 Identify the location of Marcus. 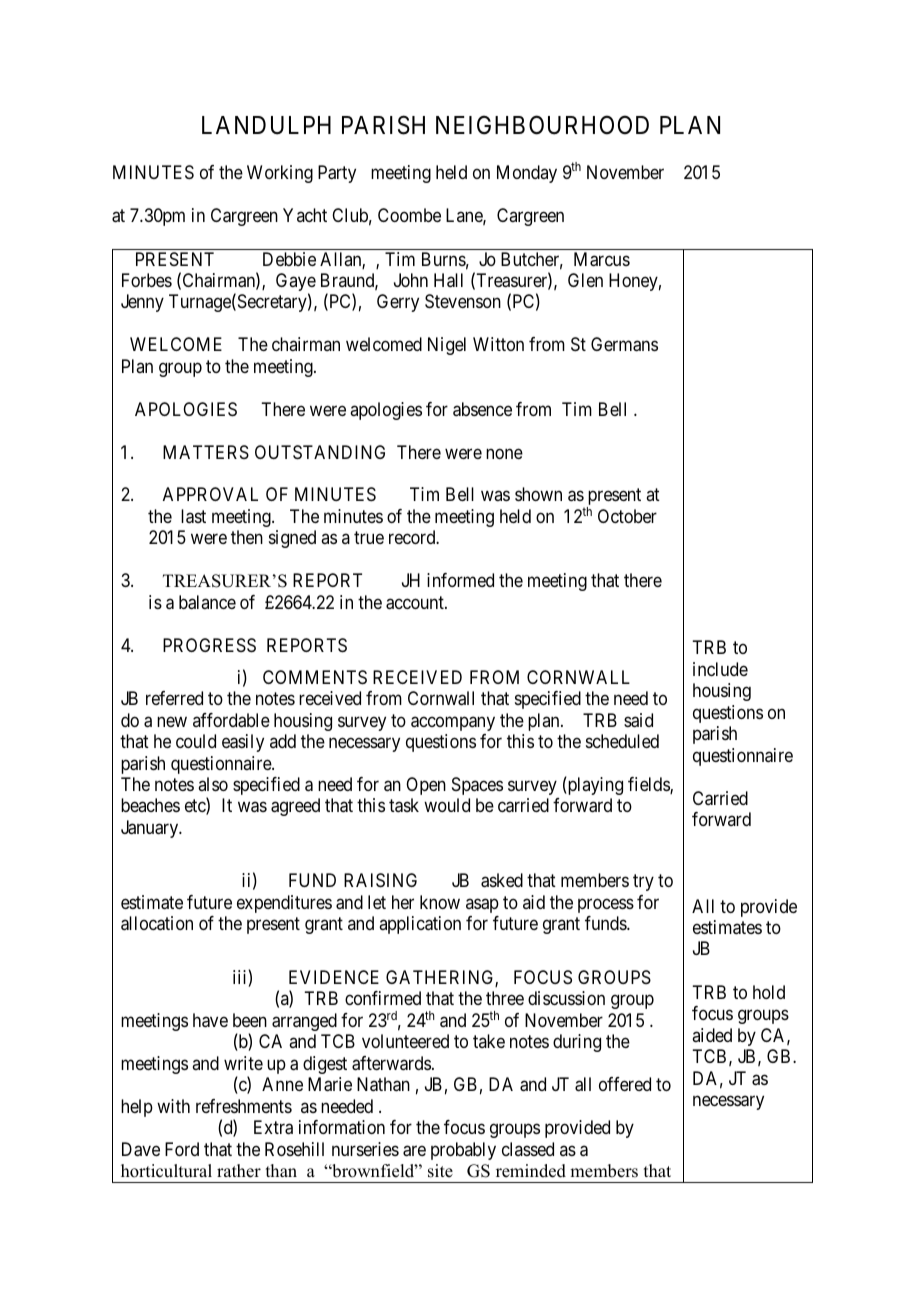
(602, 259).
